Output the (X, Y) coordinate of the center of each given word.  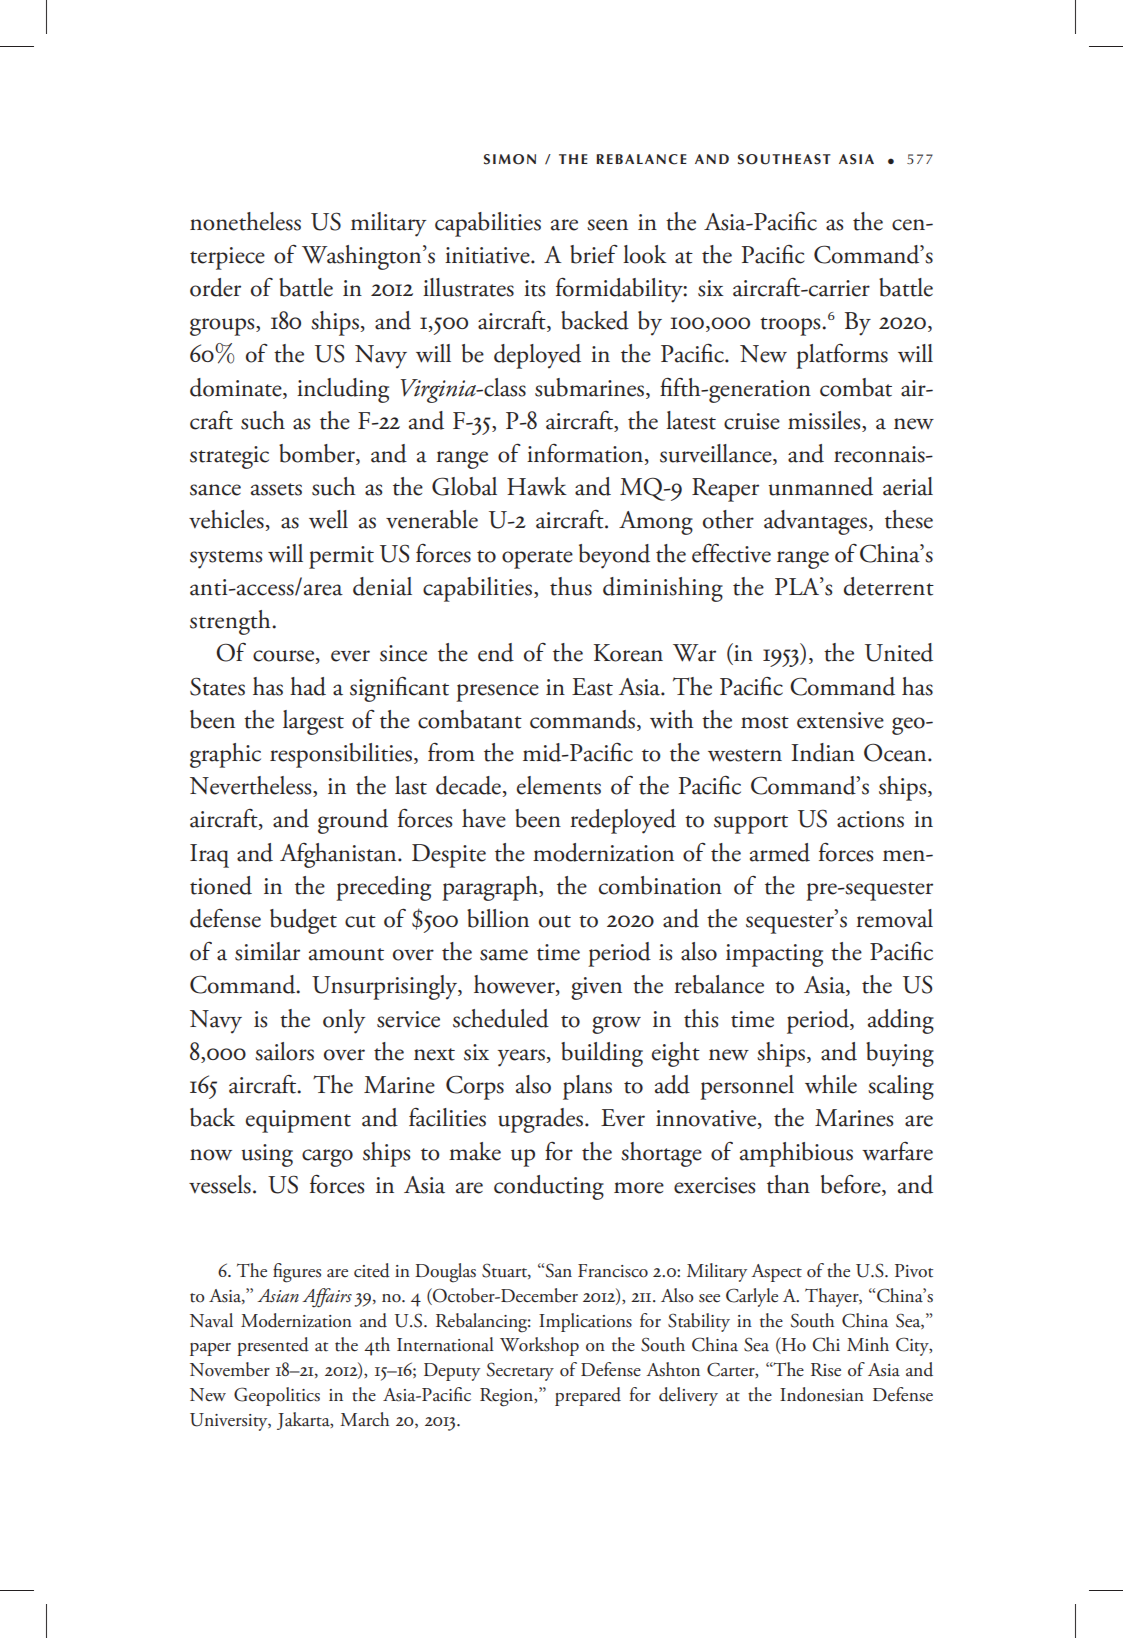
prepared (588, 1396)
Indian (823, 752)
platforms (842, 356)
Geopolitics (277, 1396)
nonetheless (245, 221)
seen (607, 225)
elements (559, 785)
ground (353, 821)
